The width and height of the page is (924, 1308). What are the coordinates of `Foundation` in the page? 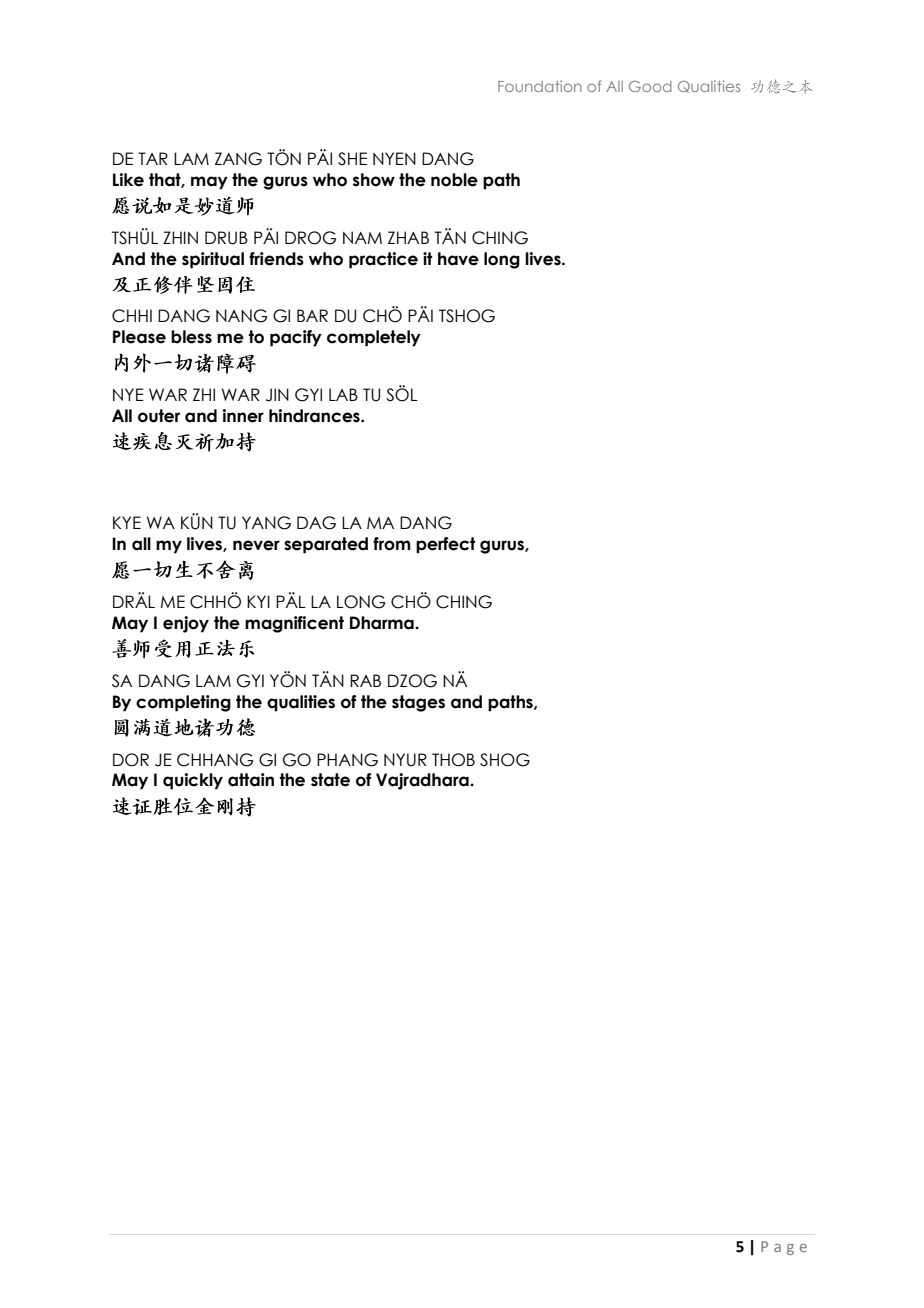 It's located at (540, 86).
